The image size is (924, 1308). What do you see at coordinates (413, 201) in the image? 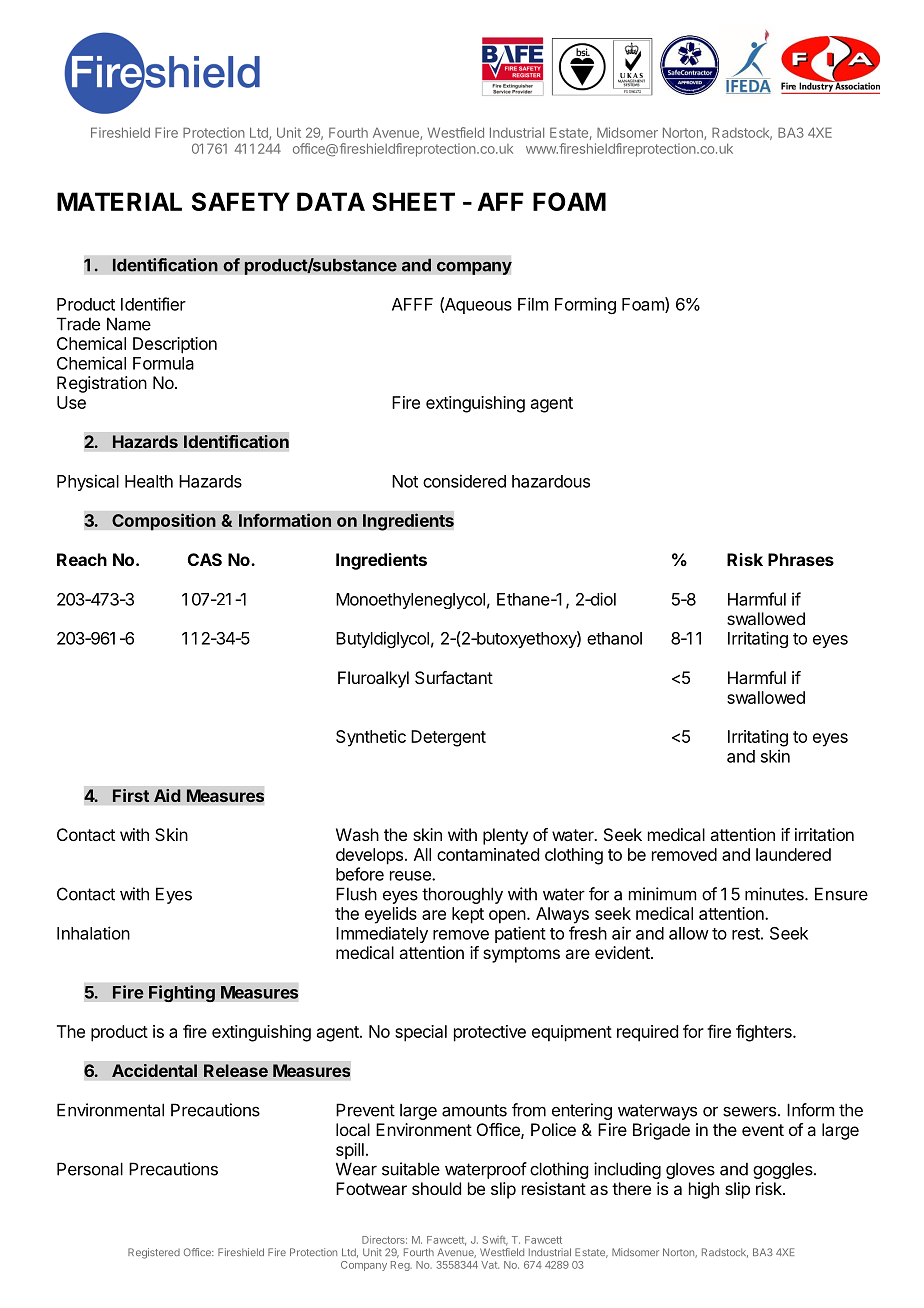
I see `SHEET` at bounding box center [413, 201].
